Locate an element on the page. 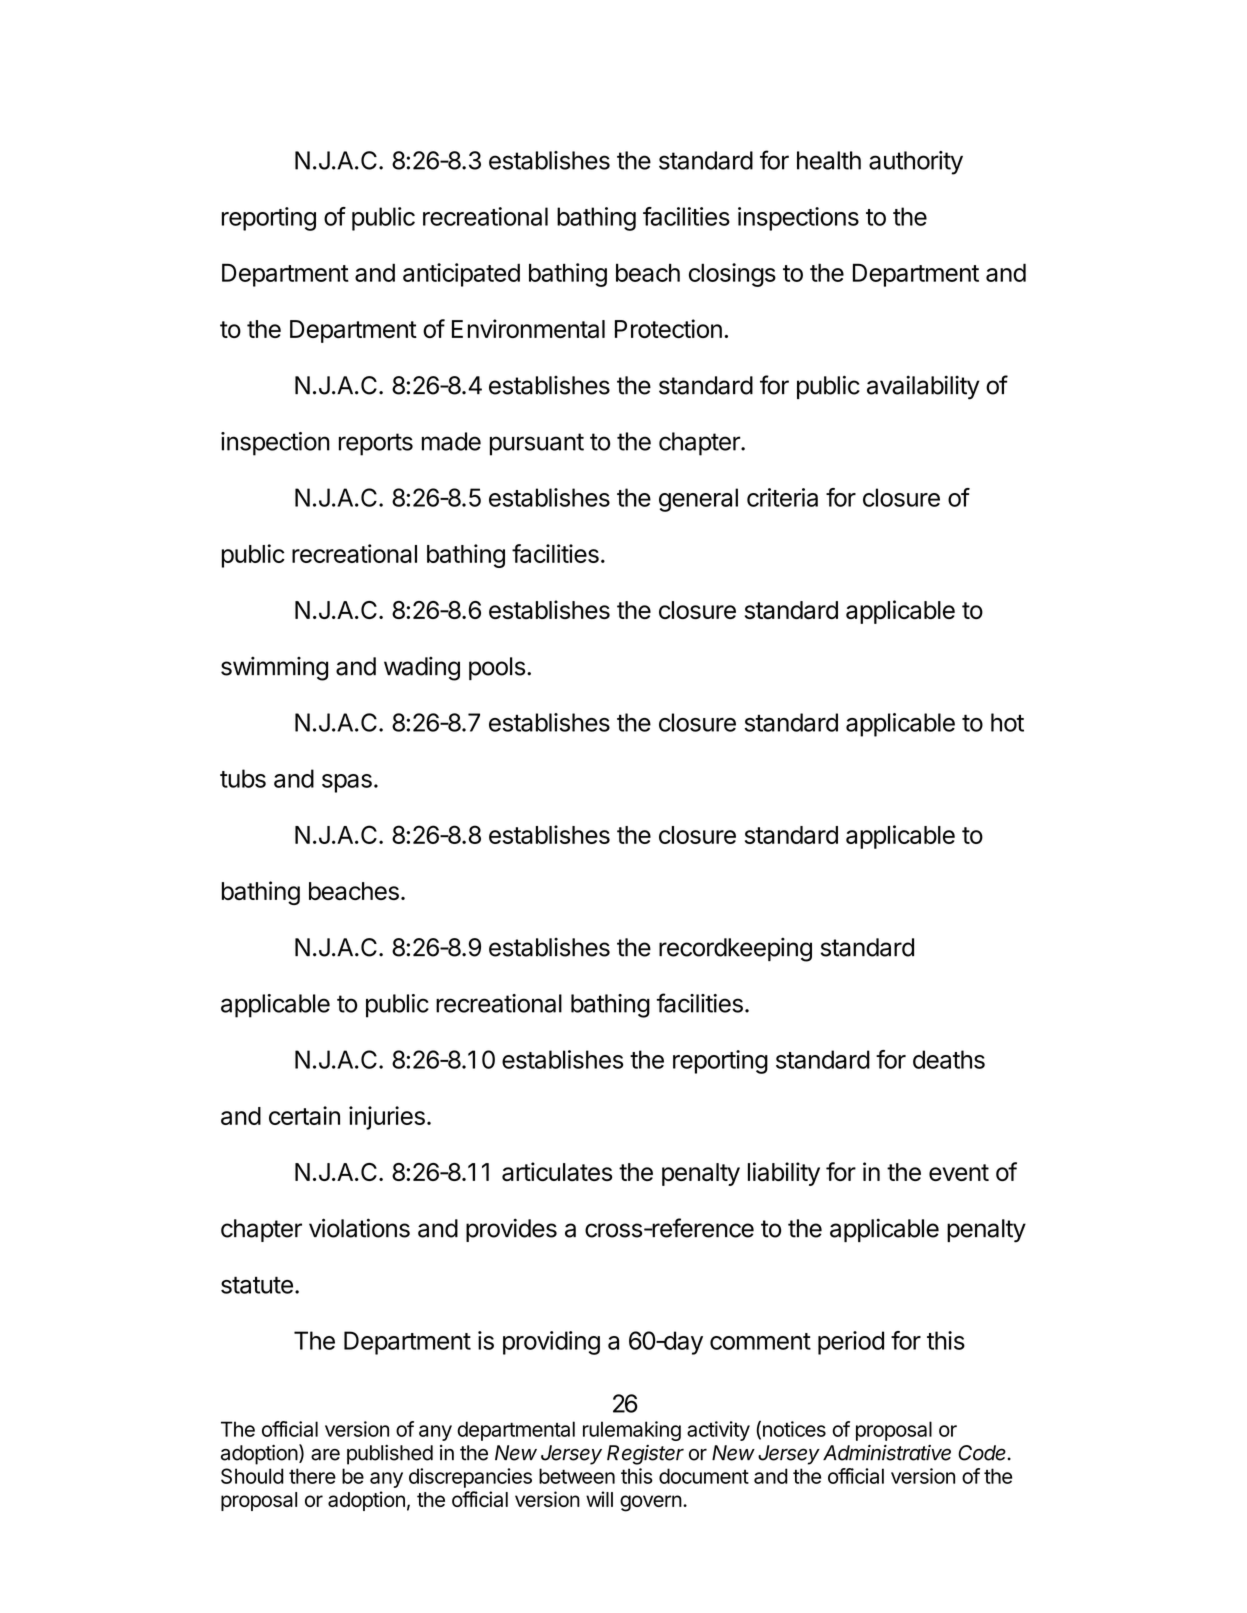 The width and height of the image is (1247, 1613). spas is located at coordinates (347, 783).
